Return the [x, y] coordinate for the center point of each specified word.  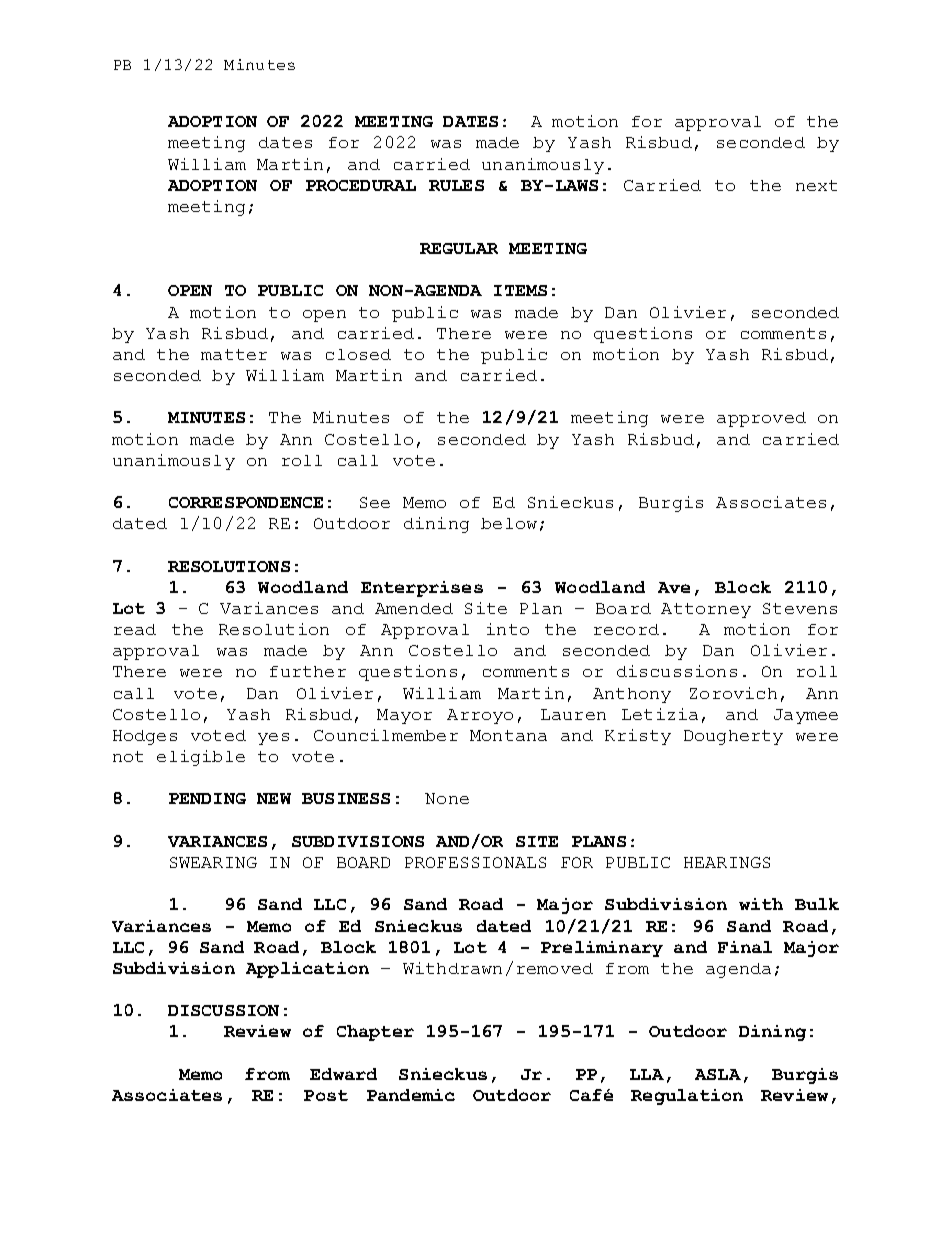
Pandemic [411, 1095]
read [135, 629]
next [816, 185]
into [508, 629]
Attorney [706, 610]
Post [326, 1095]
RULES [456, 185]
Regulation [687, 1097]
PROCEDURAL [361, 185]
